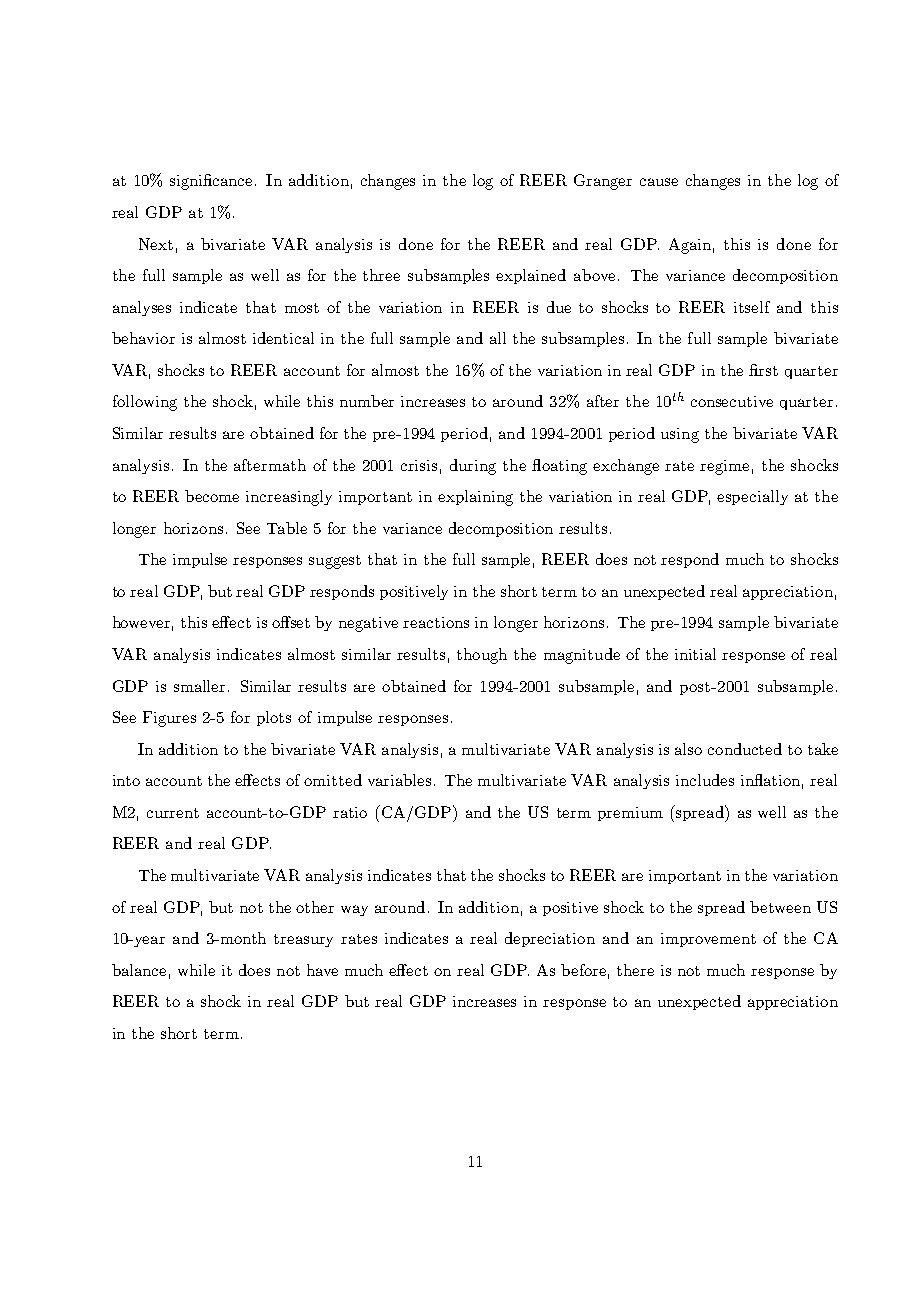 This document has height=1308, width=924. I want to click on Figures, so click(169, 719).
